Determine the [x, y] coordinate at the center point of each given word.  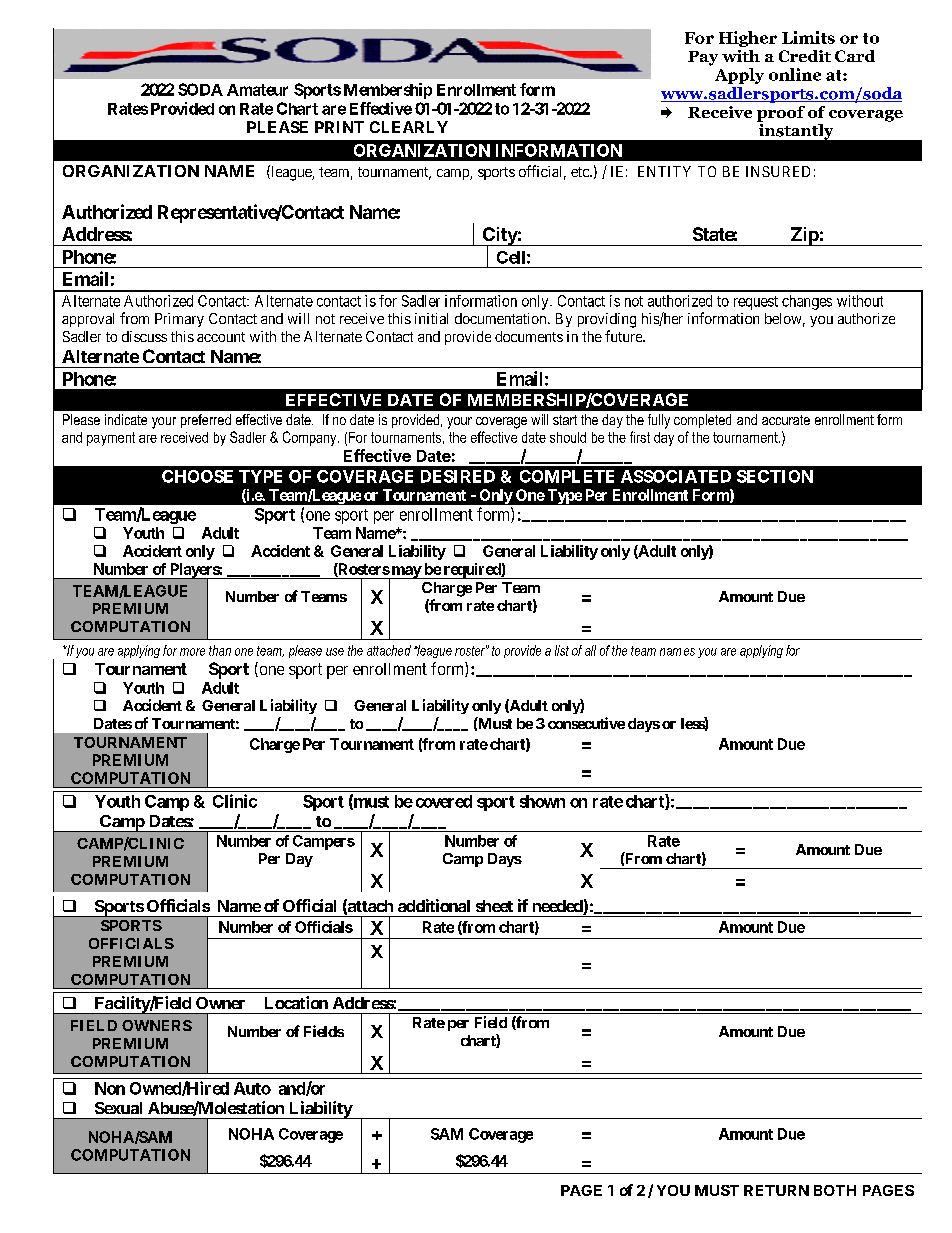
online [795, 74]
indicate [126, 419]
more [192, 652]
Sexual [118, 1108]
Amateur [257, 90]
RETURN [776, 1190]
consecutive [586, 723]
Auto [252, 1088]
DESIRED [458, 476]
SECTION [775, 476]
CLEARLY [409, 127]
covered [444, 801]
